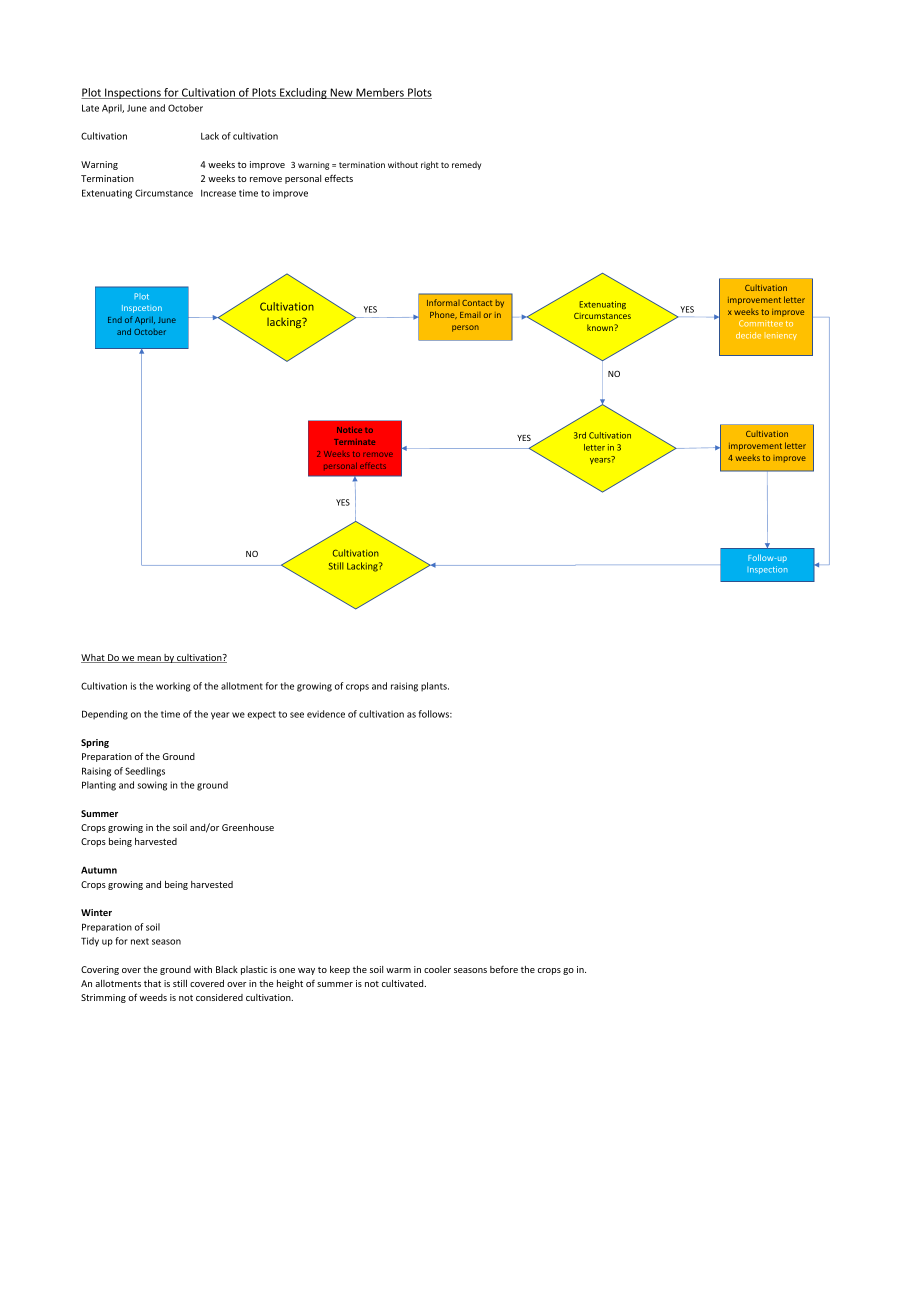 The image size is (924, 1308). Describe the element at coordinates (466, 165) in the page. I see `remedy` at that location.
